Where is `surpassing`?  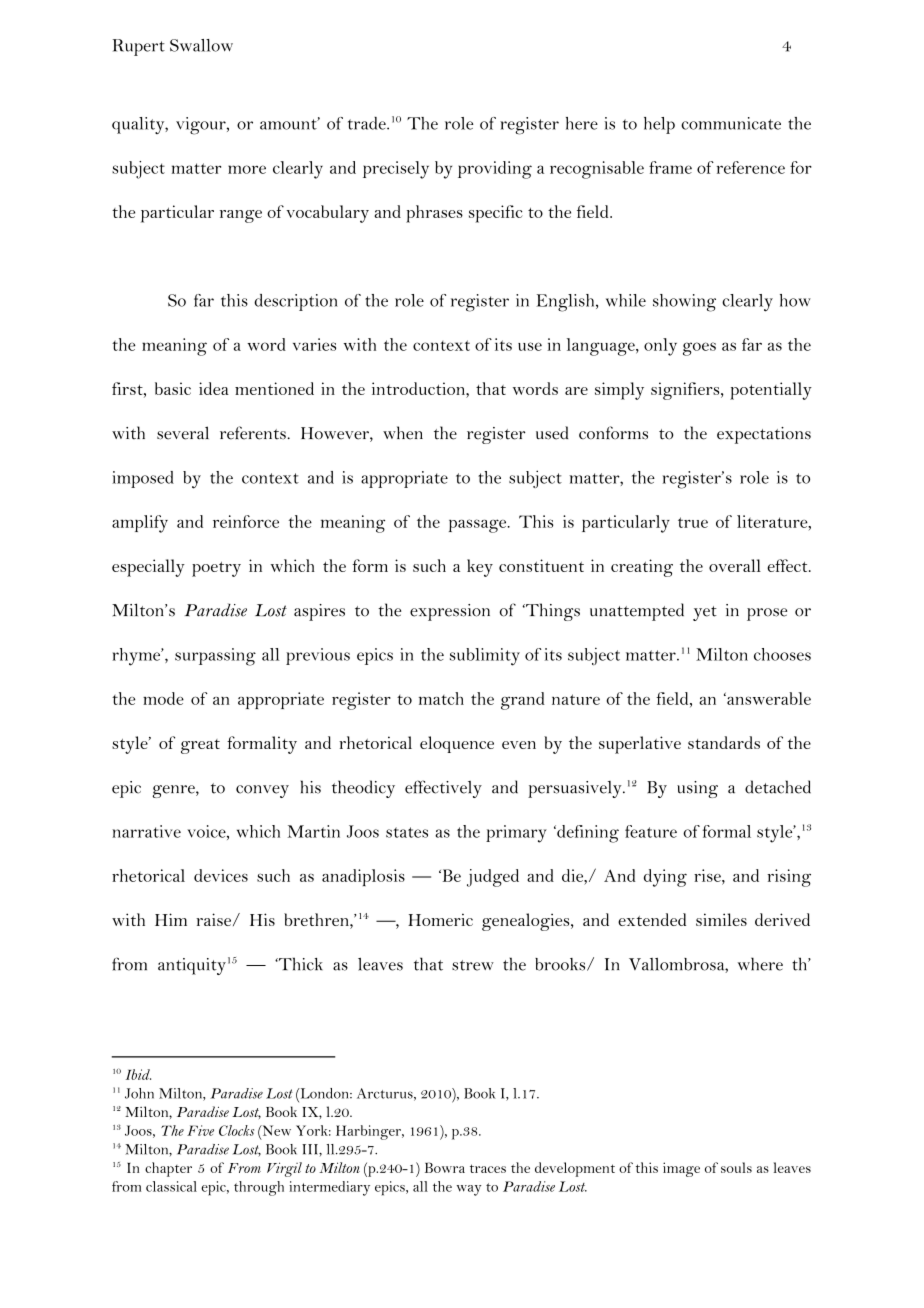 surpassing is located at coordinates (215, 657).
